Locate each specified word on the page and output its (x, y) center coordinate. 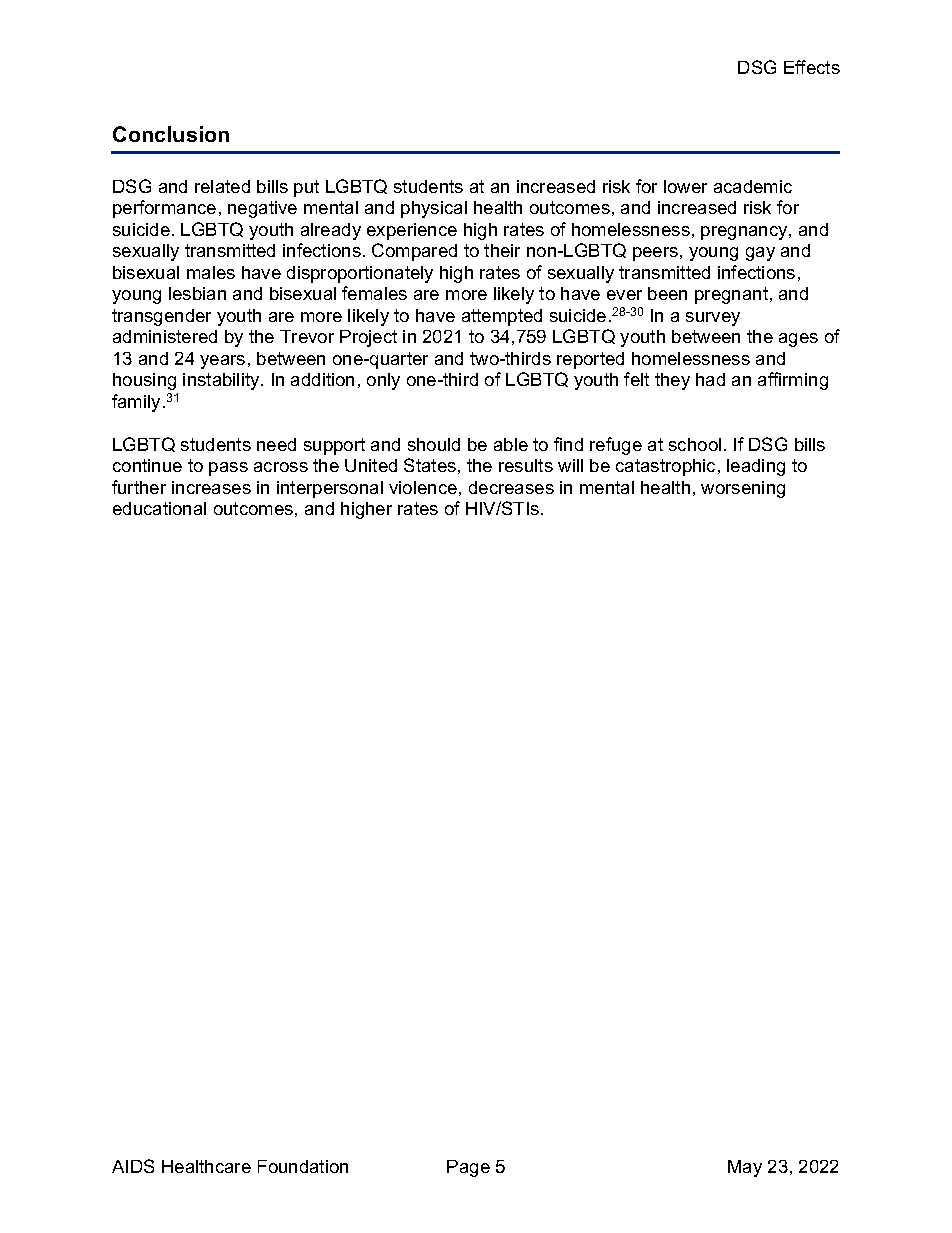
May (745, 1168)
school (695, 444)
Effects (812, 67)
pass (228, 469)
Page (468, 1168)
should (434, 444)
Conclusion (171, 134)
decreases (511, 487)
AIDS (133, 1166)
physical (434, 209)
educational (159, 508)
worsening (743, 489)
